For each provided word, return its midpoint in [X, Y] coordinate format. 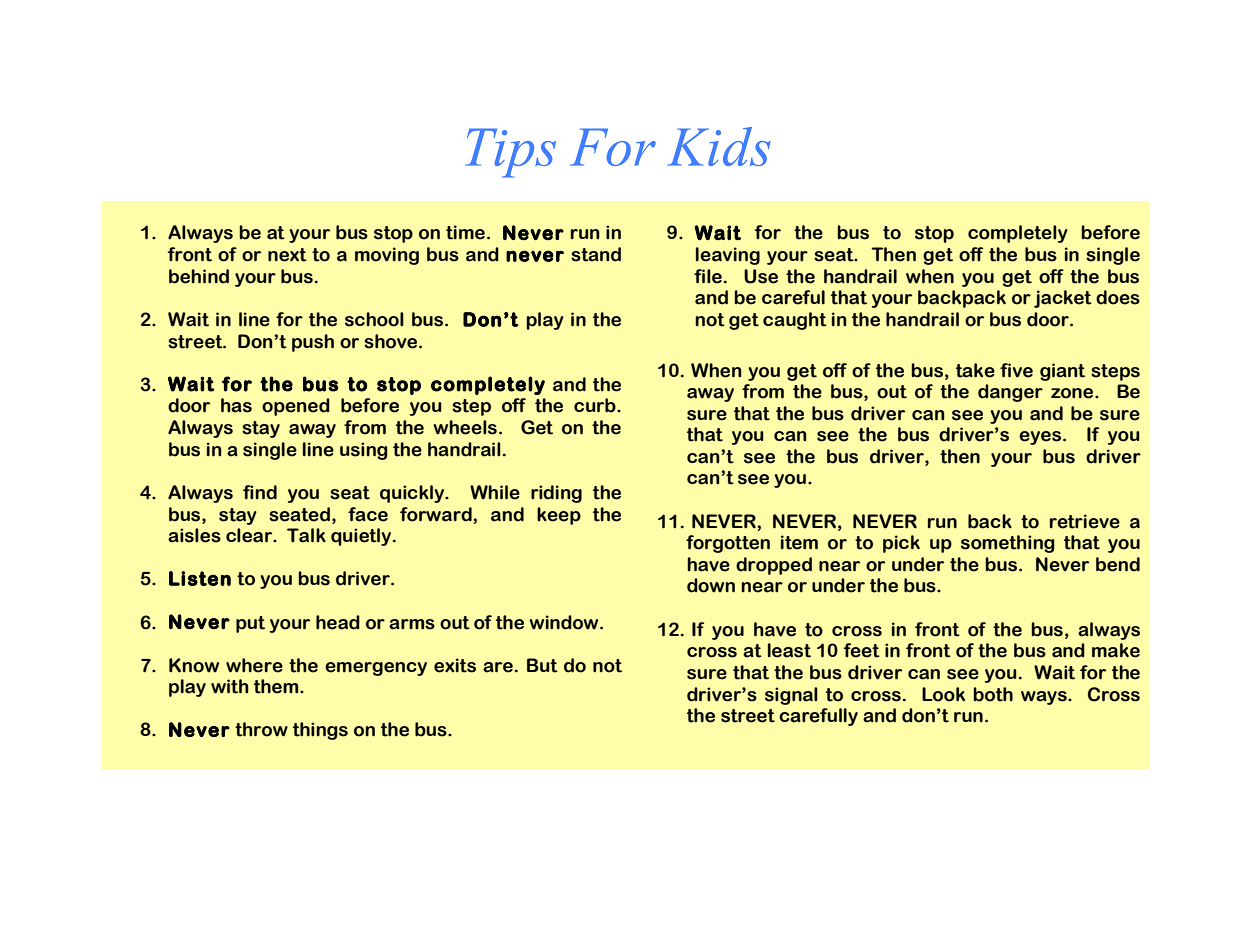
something [1008, 544]
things [320, 731]
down [711, 585]
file [708, 276]
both [993, 694]
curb [596, 405]
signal [791, 696]
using [364, 451]
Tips [510, 153]
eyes [1041, 438]
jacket [1063, 299]
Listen [200, 578]
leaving [728, 256]
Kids [719, 146]
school [374, 319]
